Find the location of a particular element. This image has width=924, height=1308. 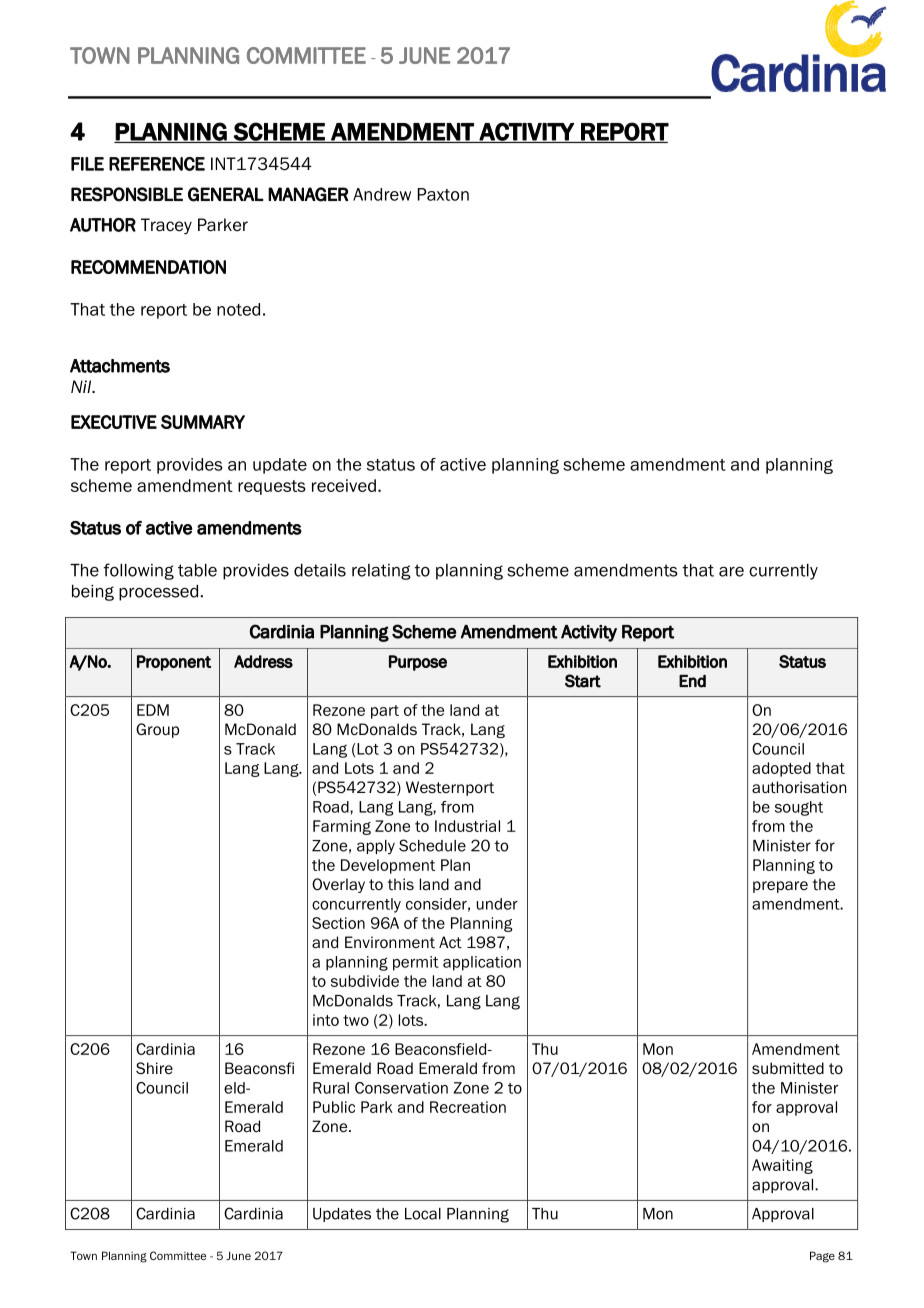

Shire is located at coordinates (154, 1068).
